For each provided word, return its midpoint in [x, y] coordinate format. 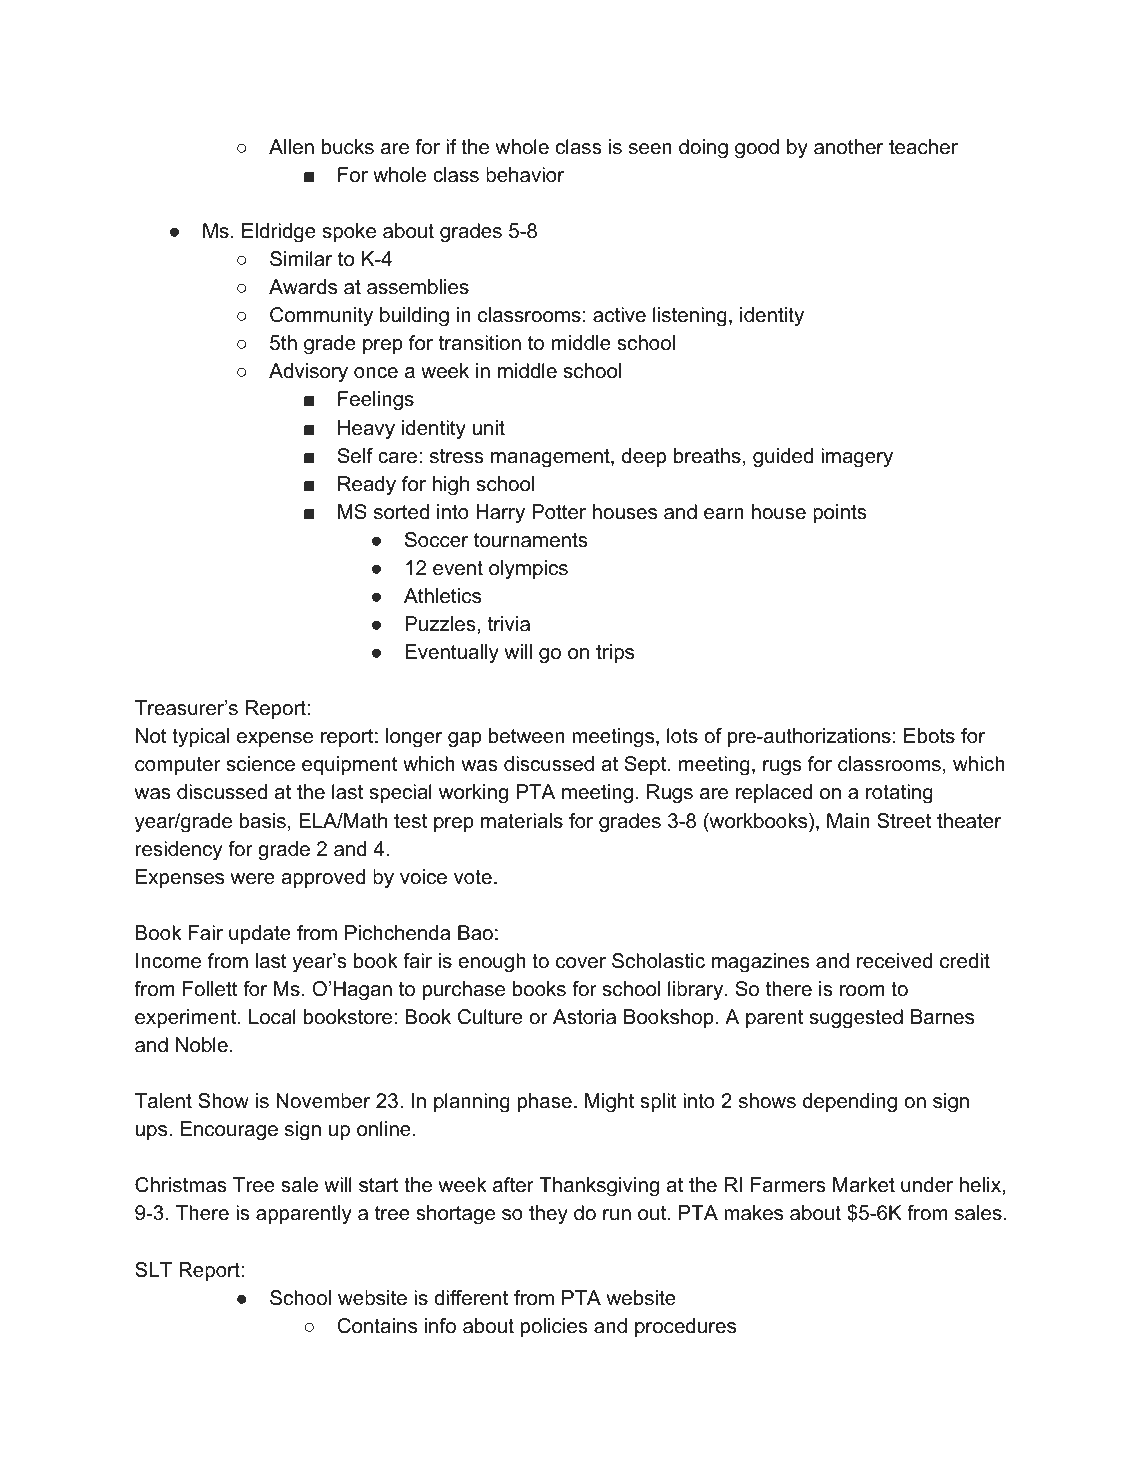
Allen [291, 147]
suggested [856, 1019]
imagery [857, 458]
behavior [525, 175]
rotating [899, 794]
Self [355, 456]
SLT [153, 1270]
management [551, 458]
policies [554, 1327]
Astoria [584, 1017]
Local [272, 1017]
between [527, 736]
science [261, 764]
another [848, 147]
